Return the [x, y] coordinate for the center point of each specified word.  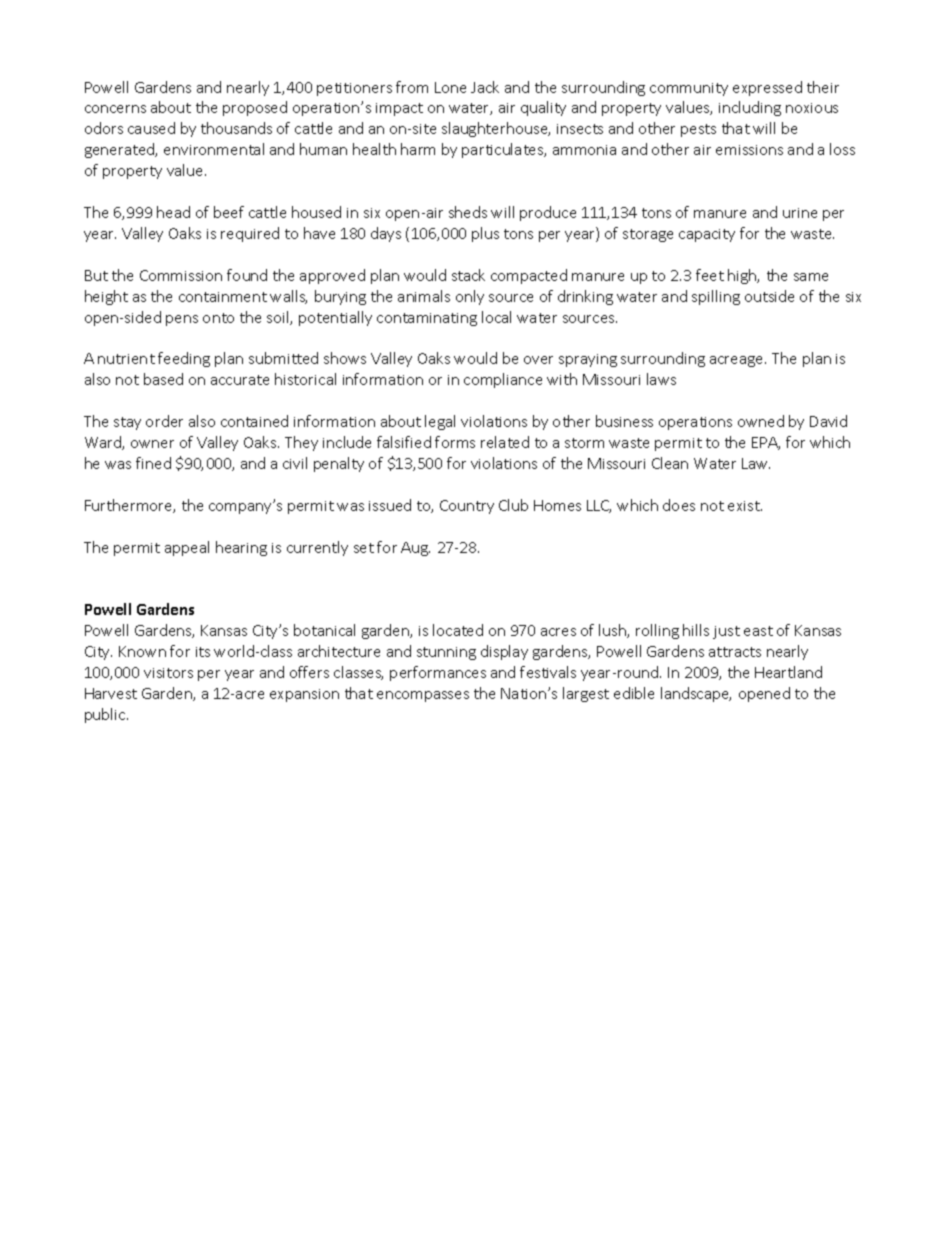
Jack [485, 87]
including [750, 108]
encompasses [423, 696]
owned [761, 421]
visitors [168, 673]
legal [440, 422]
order [164, 421]
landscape [696, 694]
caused [151, 128]
